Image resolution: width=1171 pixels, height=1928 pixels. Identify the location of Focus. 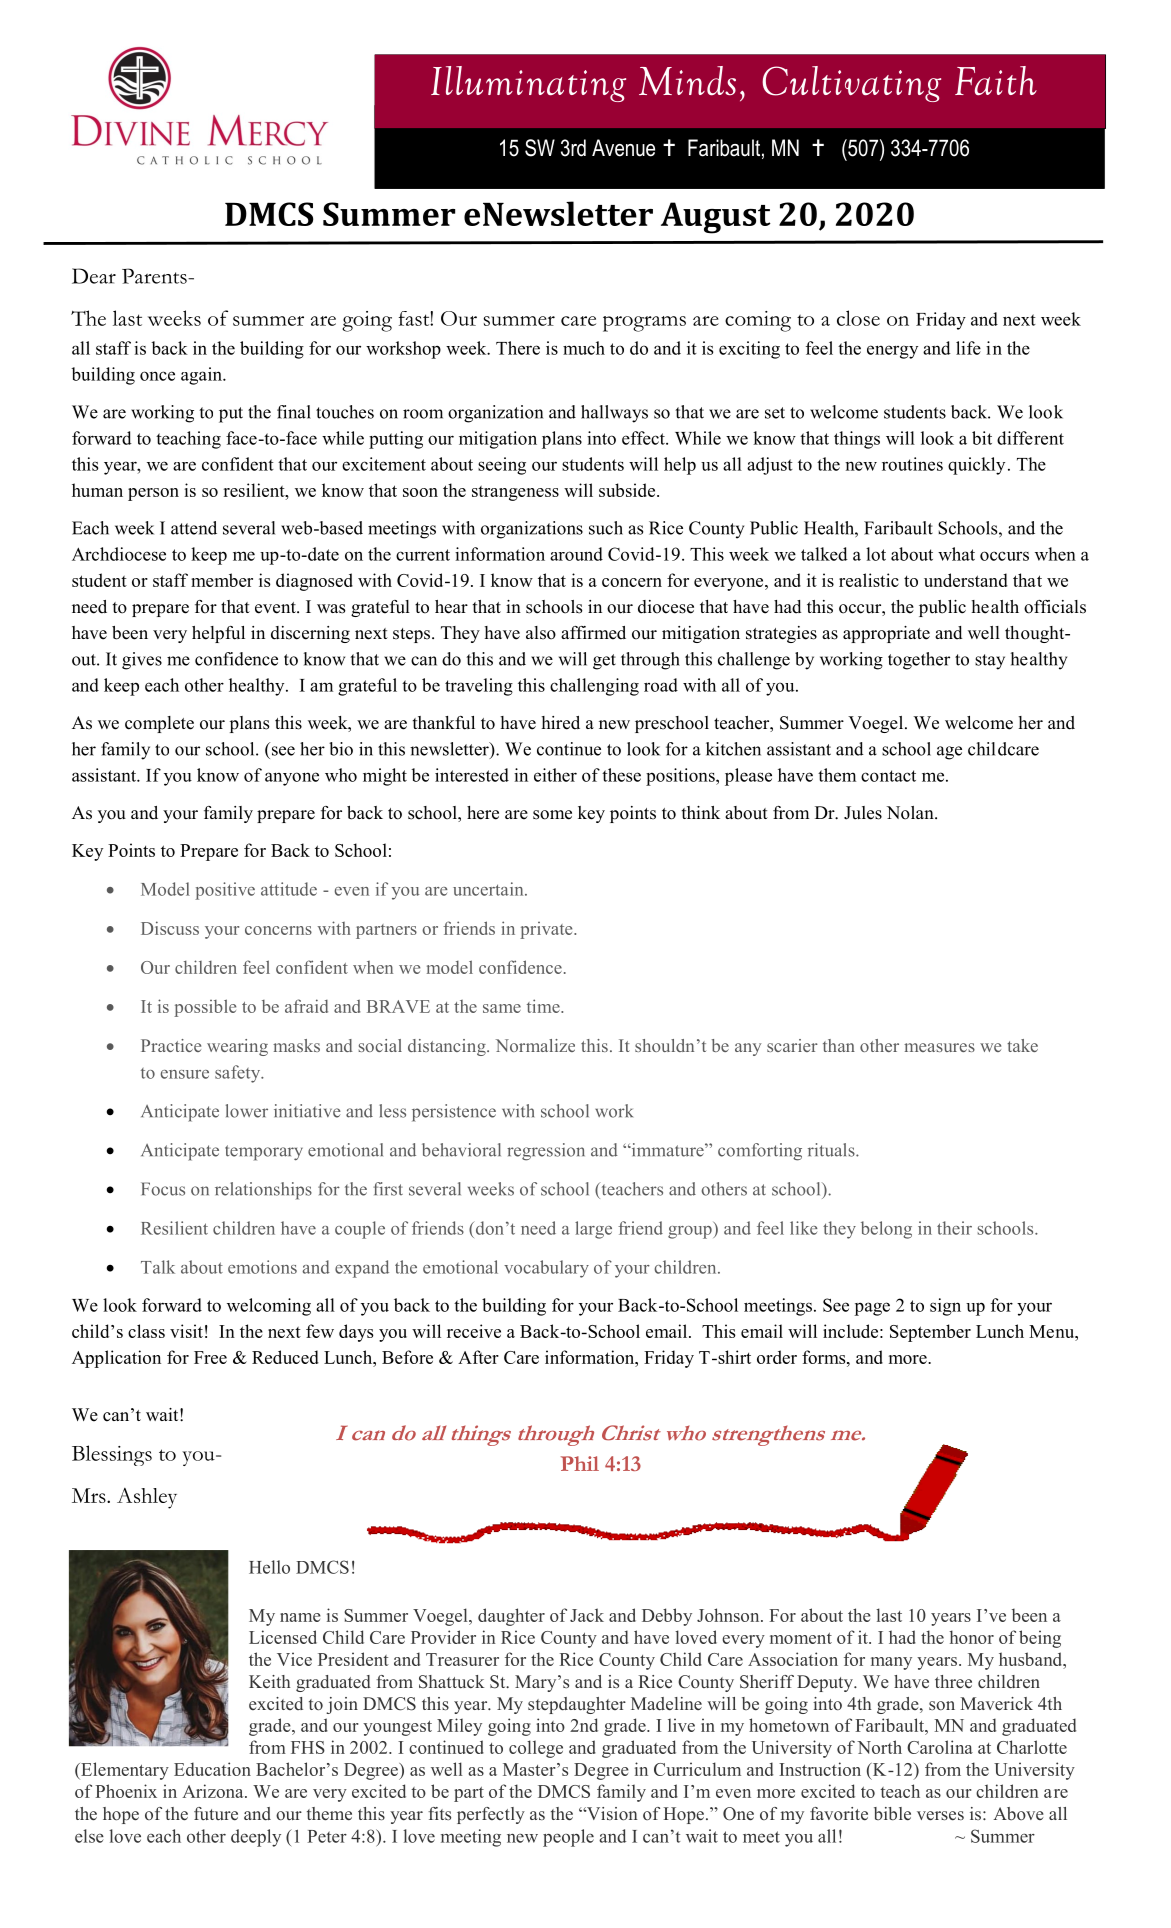
(163, 1189).
